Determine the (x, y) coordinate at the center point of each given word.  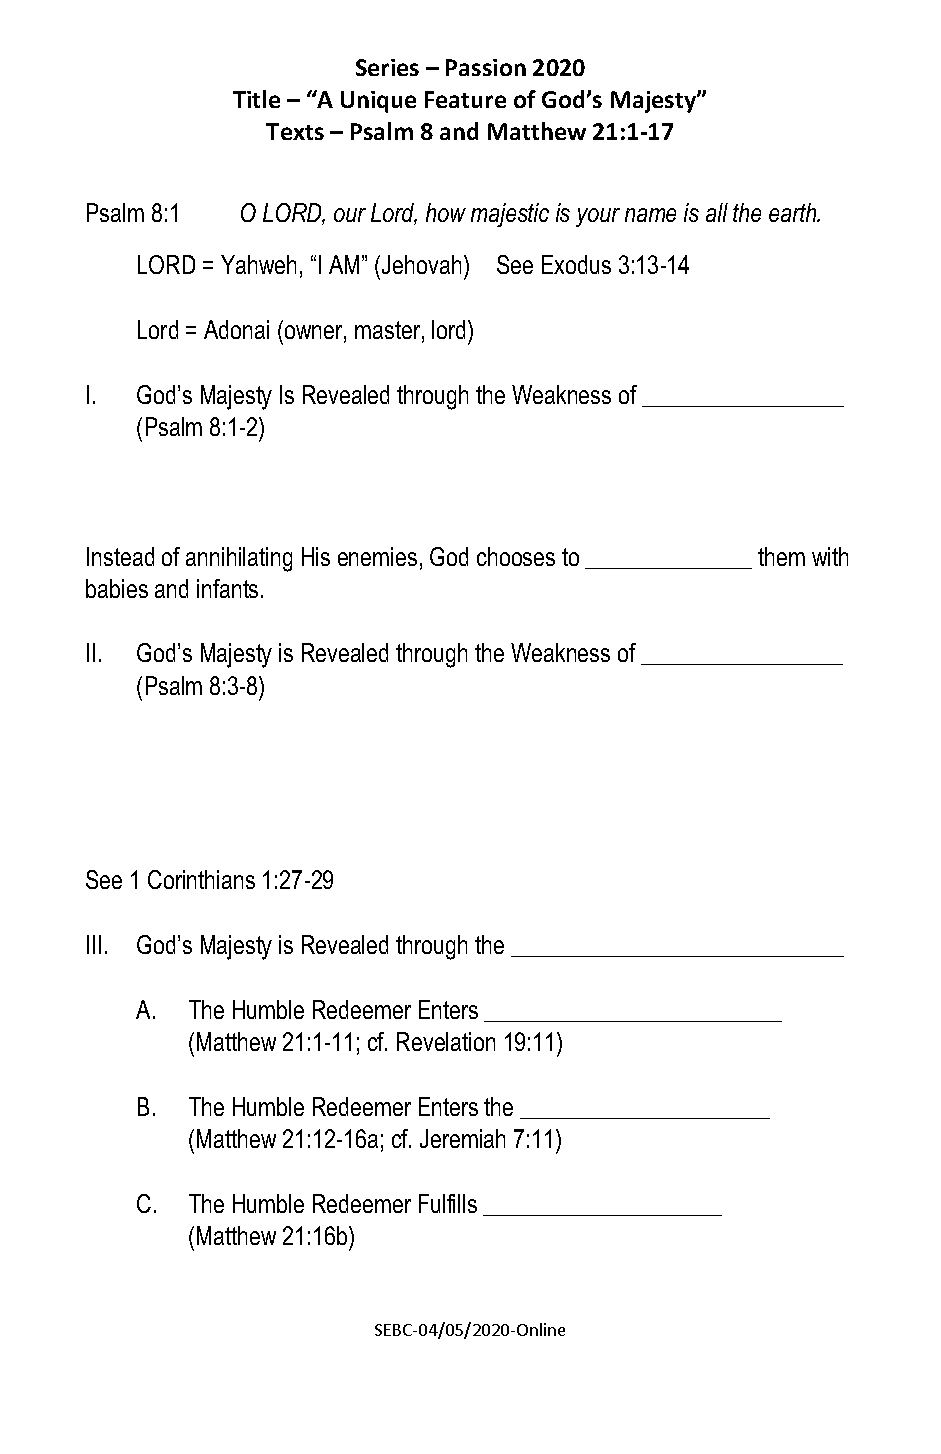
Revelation (446, 1041)
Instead (120, 556)
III (94, 944)
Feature (465, 99)
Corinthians (201, 879)
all (717, 212)
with (830, 556)
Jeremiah (462, 1138)
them (781, 556)
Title (256, 99)
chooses (516, 556)
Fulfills (448, 1203)
